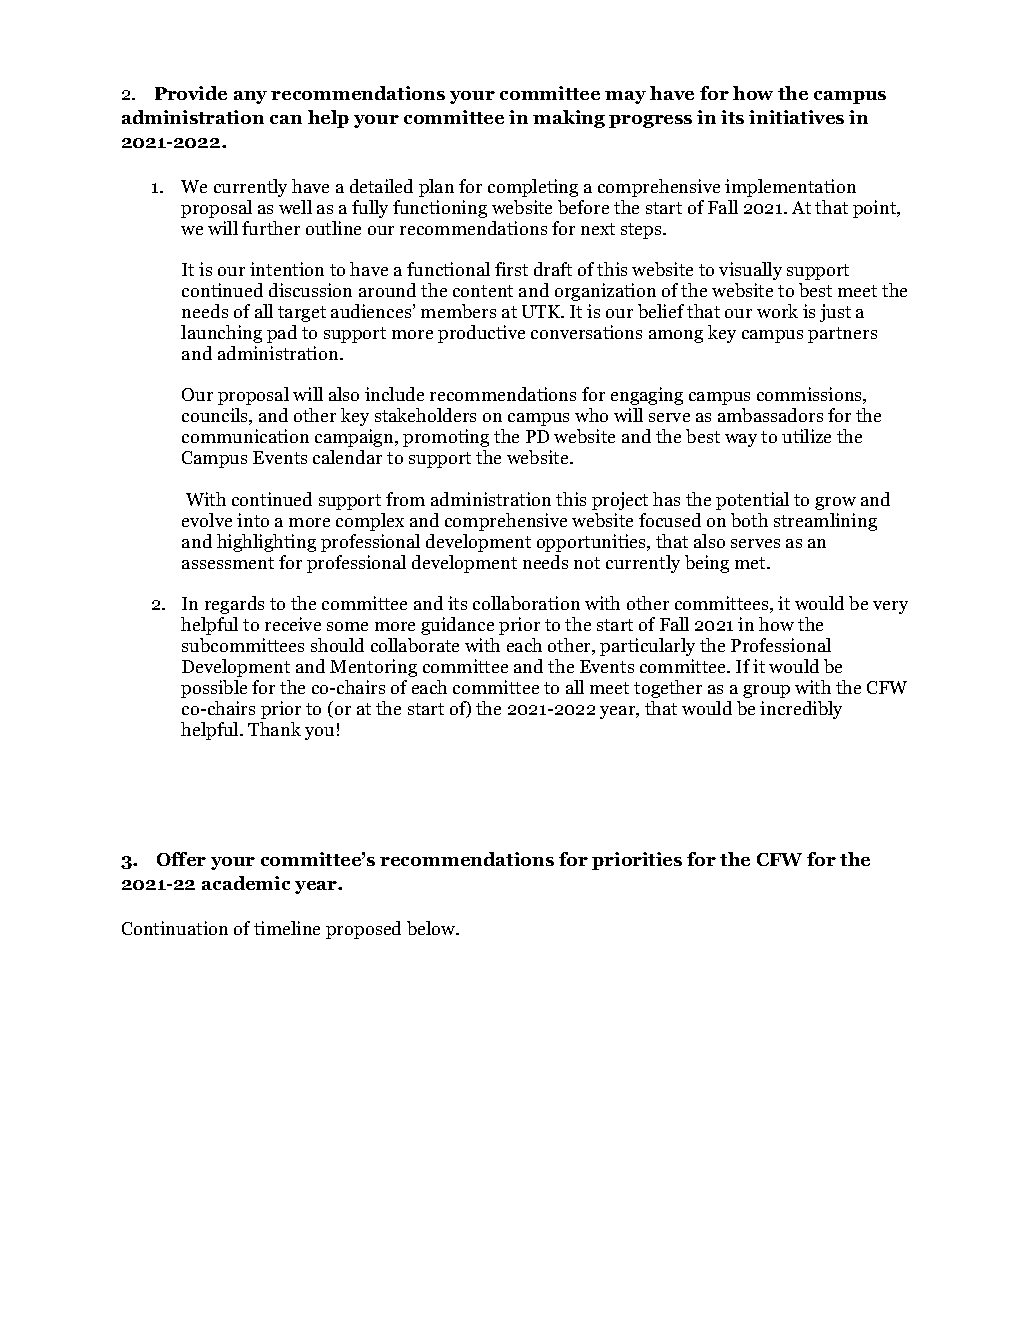  I want to click on incredibly, so click(801, 710).
